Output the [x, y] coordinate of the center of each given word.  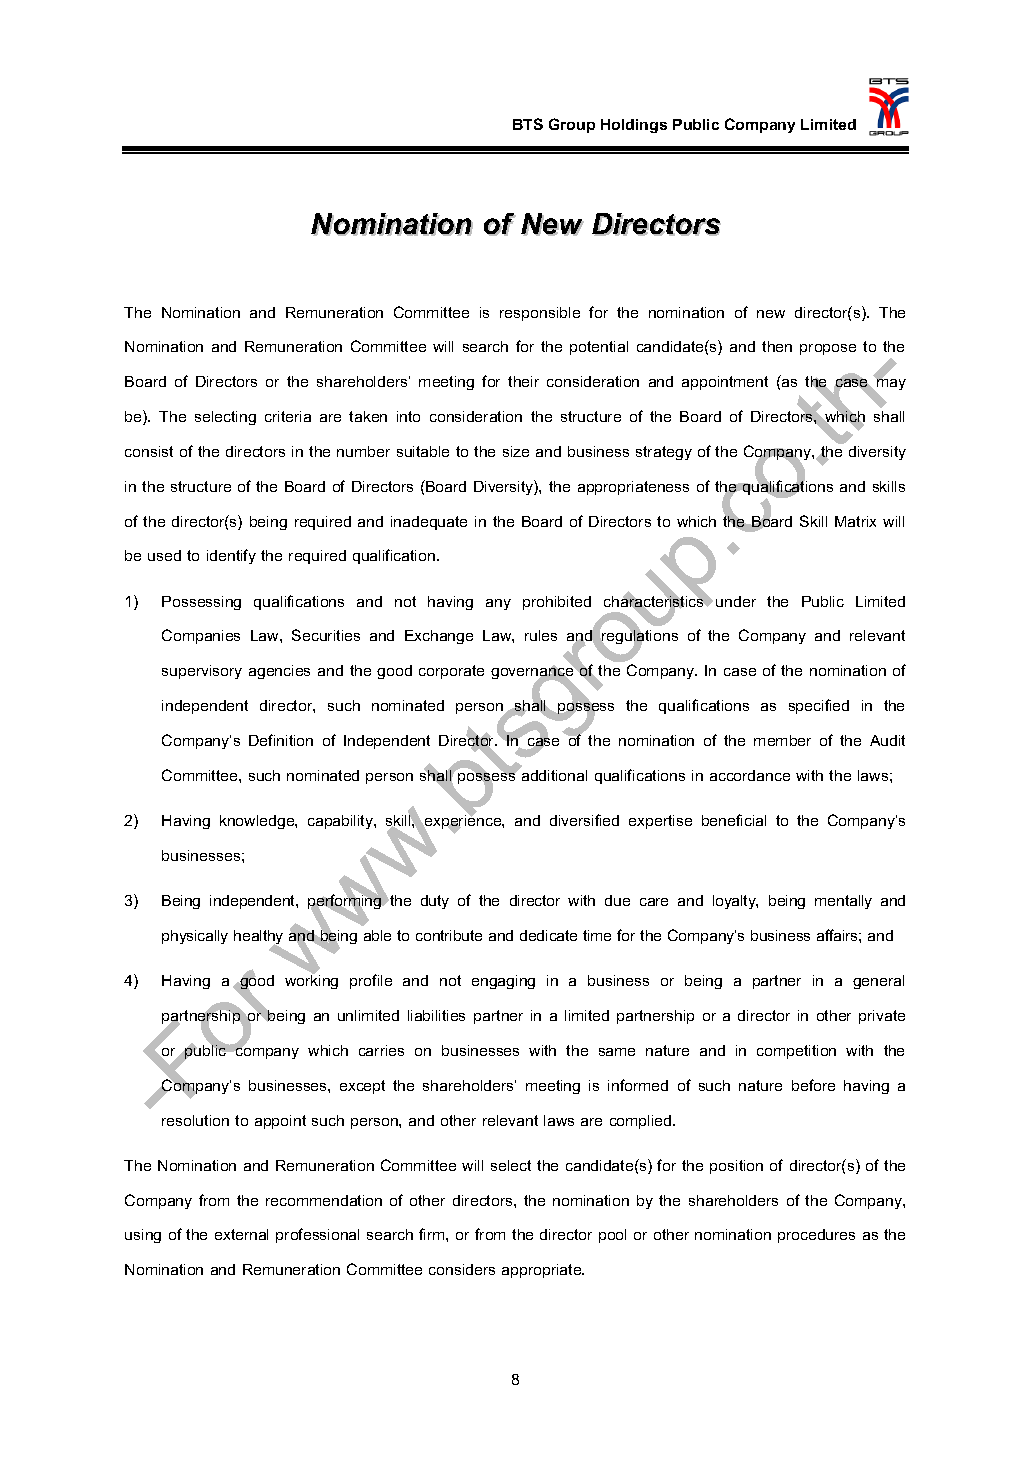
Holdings [634, 126]
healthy [258, 938]
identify [231, 556]
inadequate [429, 523]
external [241, 1234]
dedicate [548, 935]
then [777, 346]
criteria [288, 416]
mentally [843, 902]
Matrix [855, 521]
